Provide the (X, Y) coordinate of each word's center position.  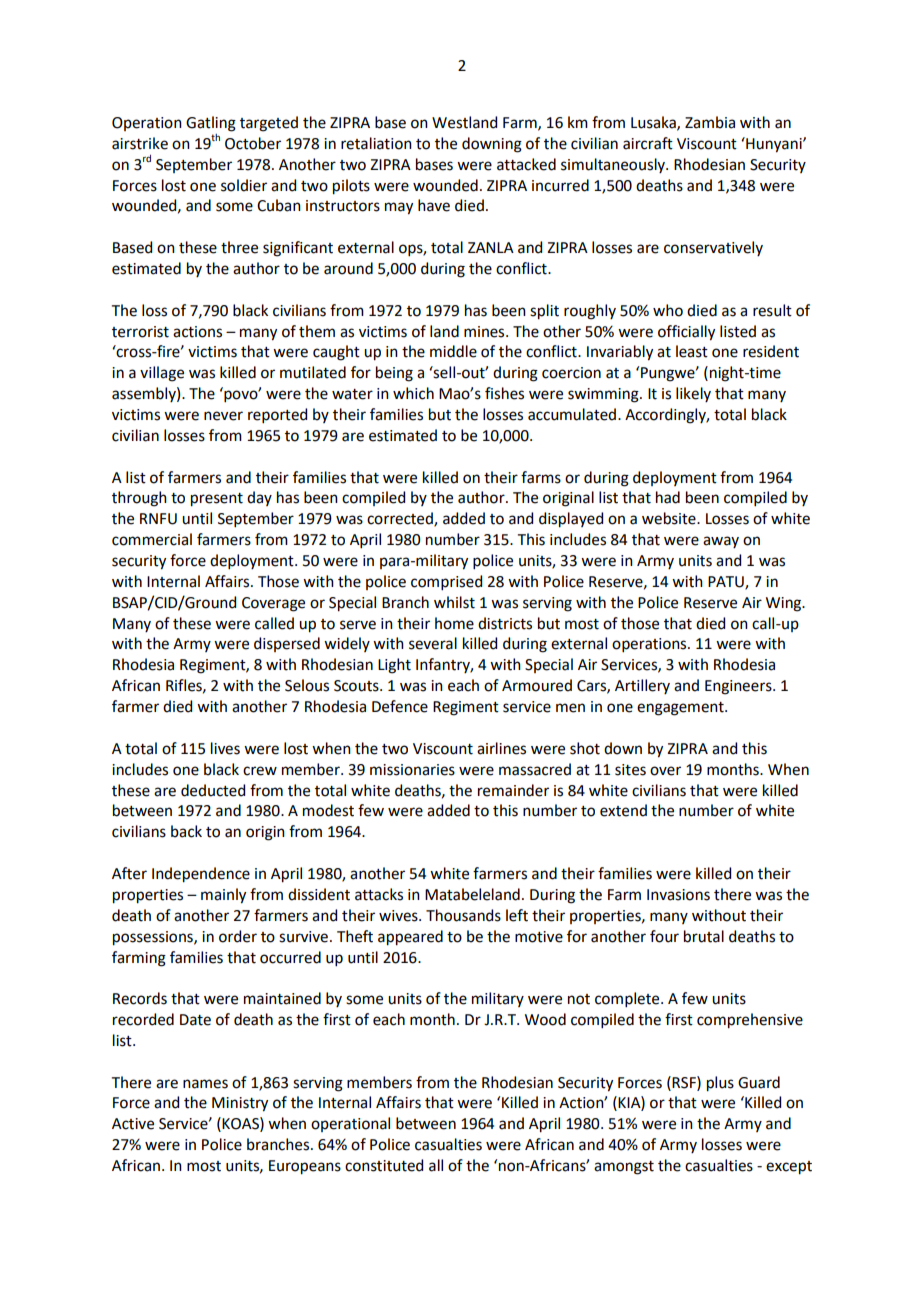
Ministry (240, 1104)
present (217, 500)
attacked (526, 164)
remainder (513, 790)
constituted (384, 1165)
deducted (213, 790)
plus (720, 1084)
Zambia (710, 122)
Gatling (211, 124)
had (668, 497)
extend (623, 810)
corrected (401, 519)
